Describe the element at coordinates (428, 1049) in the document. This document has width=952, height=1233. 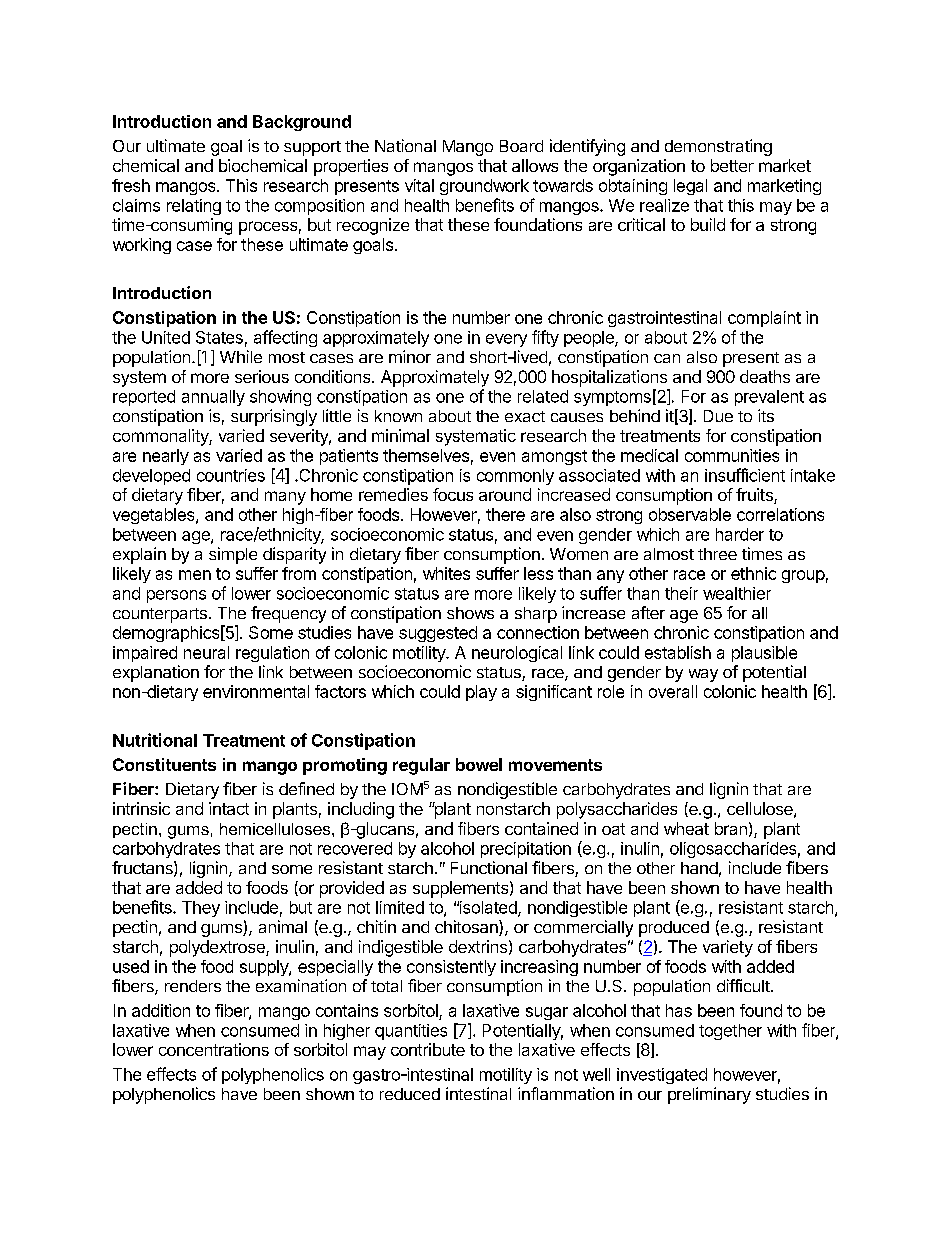
I see `contribute` at that location.
